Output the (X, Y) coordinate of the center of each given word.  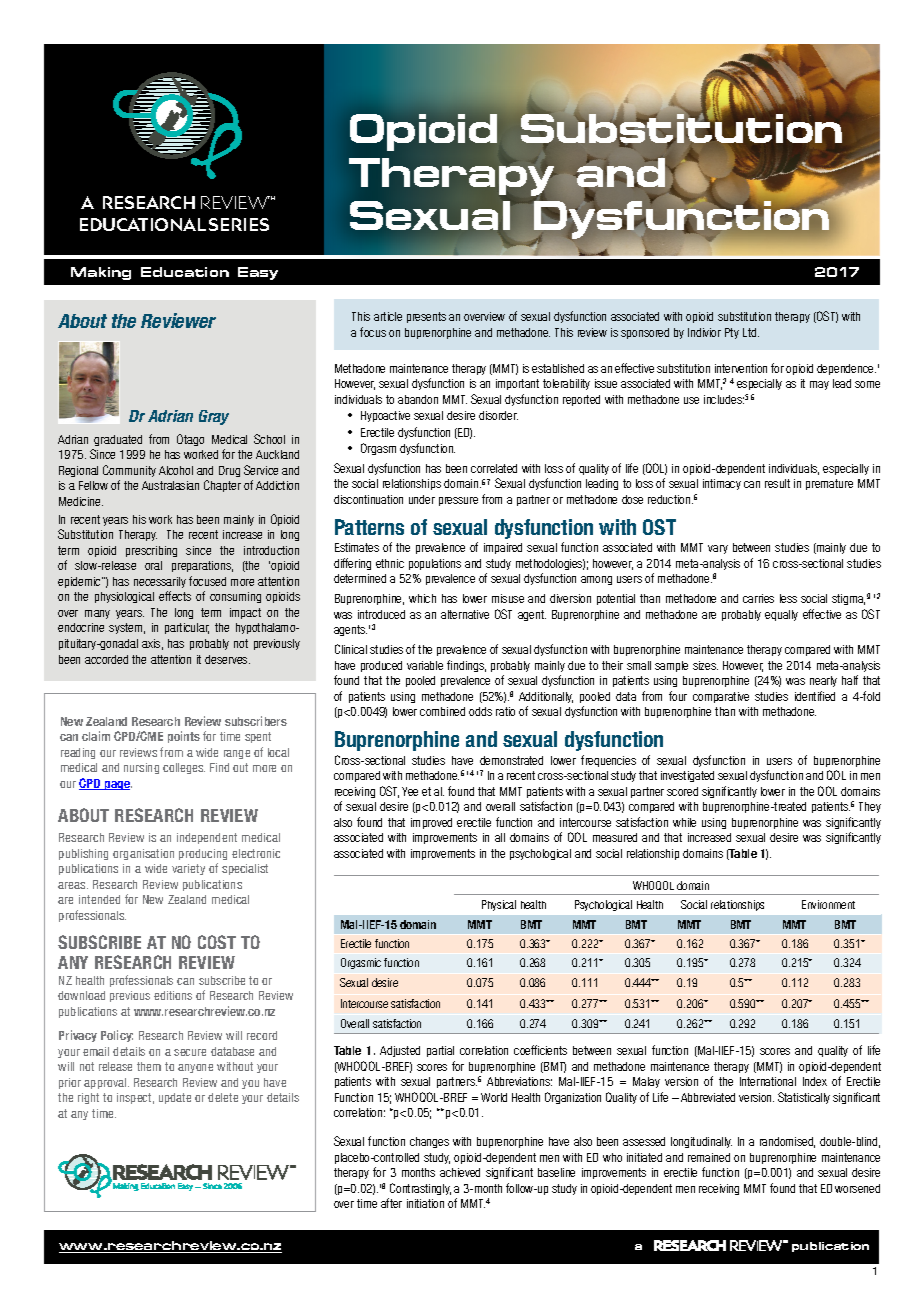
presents (426, 317)
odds (480, 711)
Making (101, 273)
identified (815, 696)
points (184, 737)
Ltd (751, 332)
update (175, 1098)
